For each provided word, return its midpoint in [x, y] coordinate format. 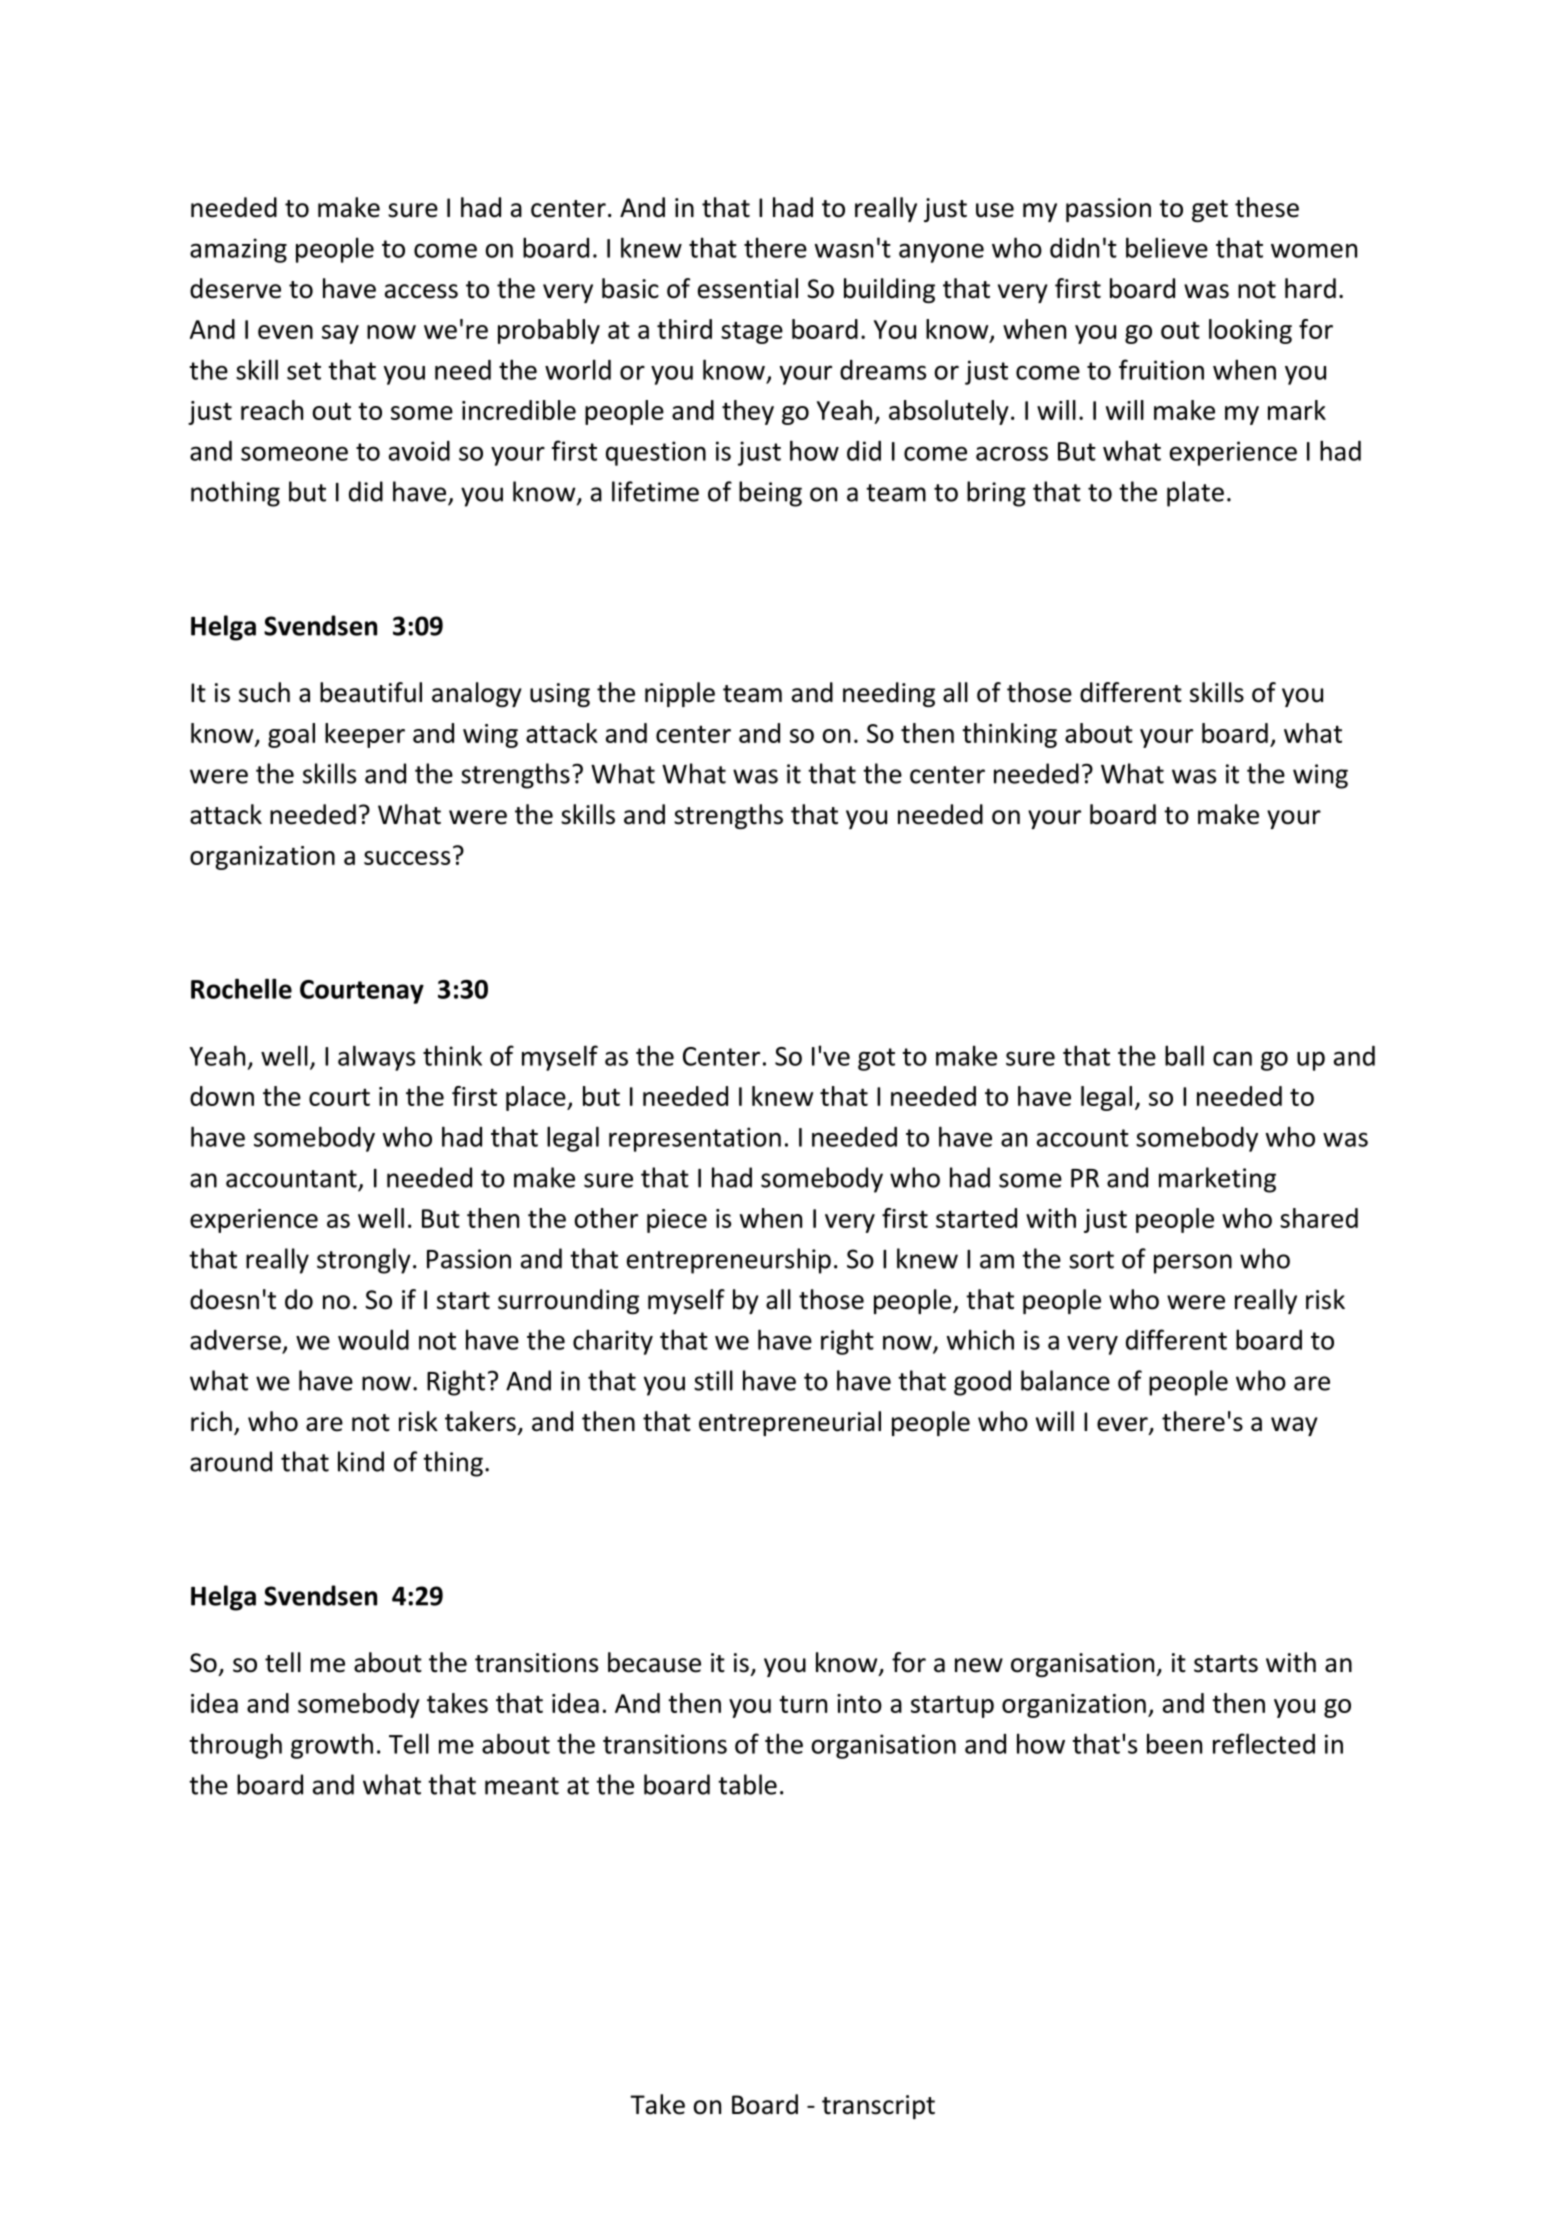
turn [803, 1704]
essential [748, 288]
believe [1167, 247]
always [376, 1058]
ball [1184, 1055]
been [1174, 1743]
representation [695, 1139]
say [340, 334]
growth [332, 1746]
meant [522, 1786]
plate [1195, 494]
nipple [680, 694]
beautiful [371, 692]
